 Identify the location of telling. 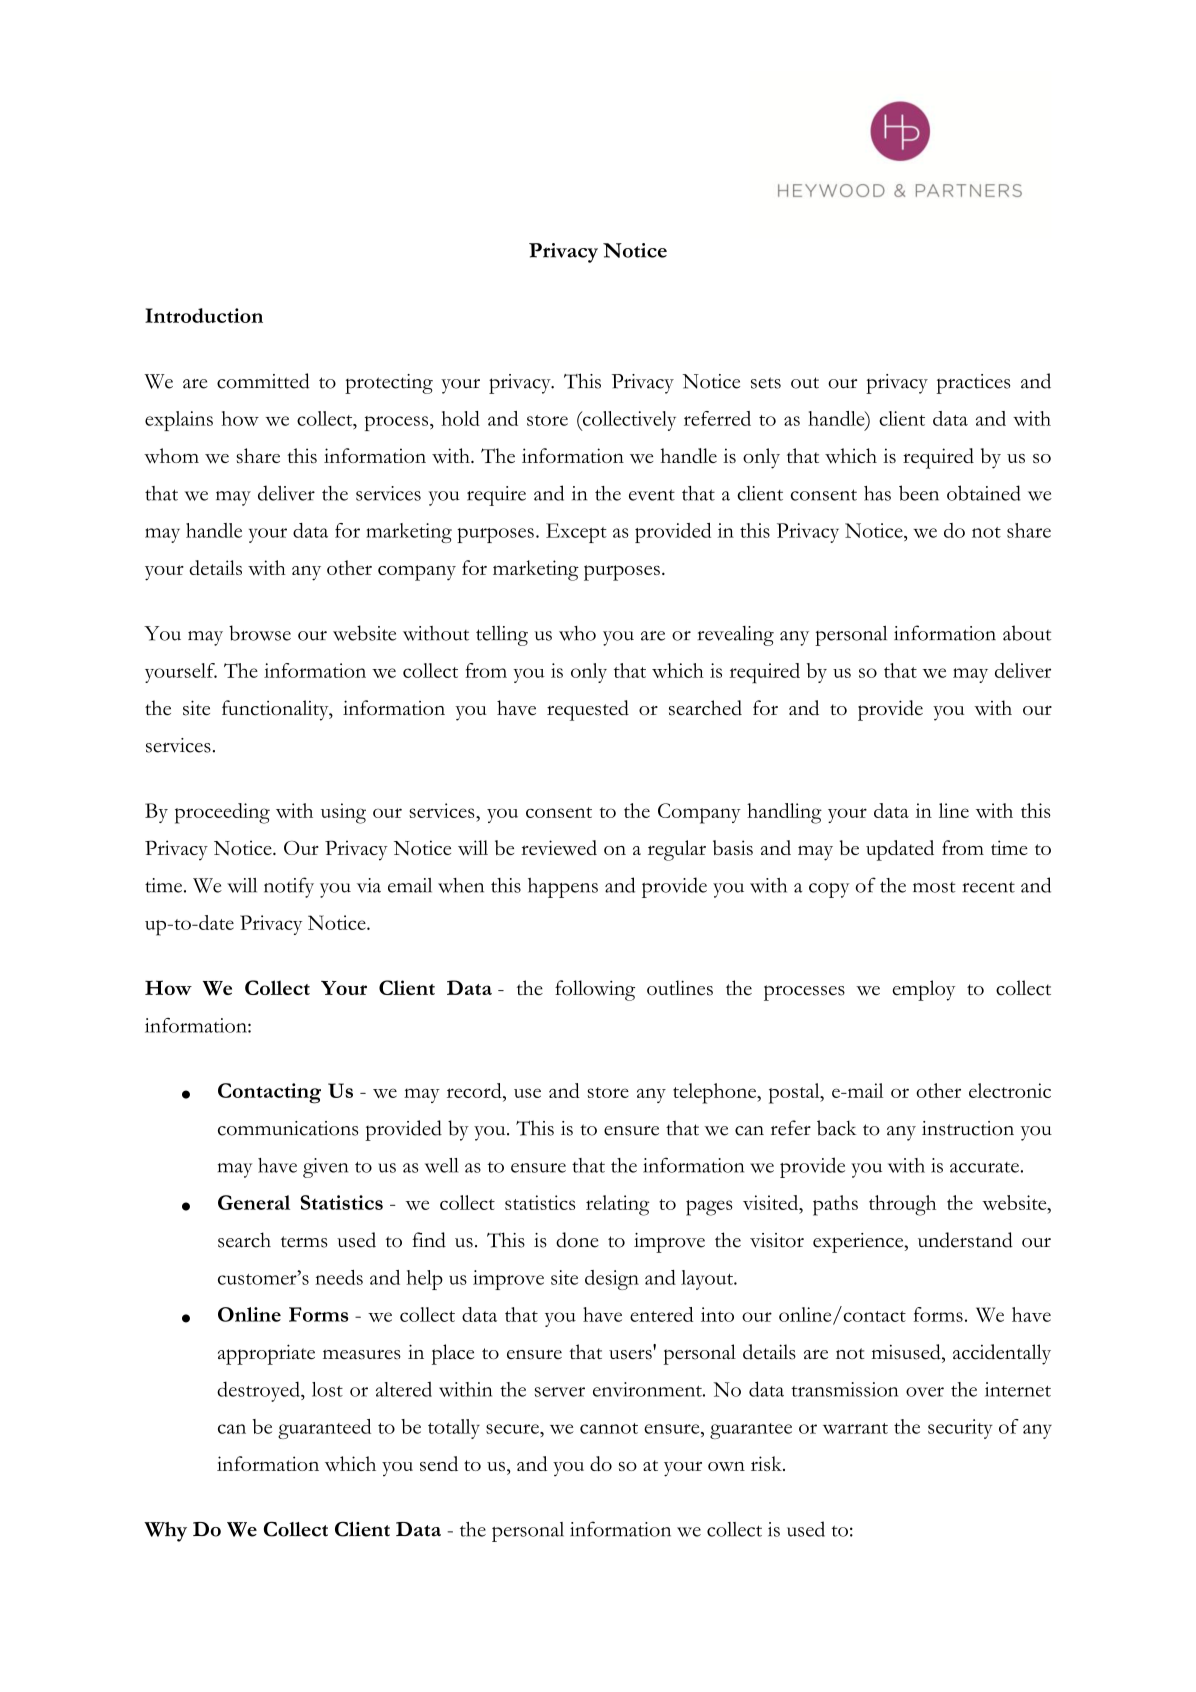
(502, 636).
